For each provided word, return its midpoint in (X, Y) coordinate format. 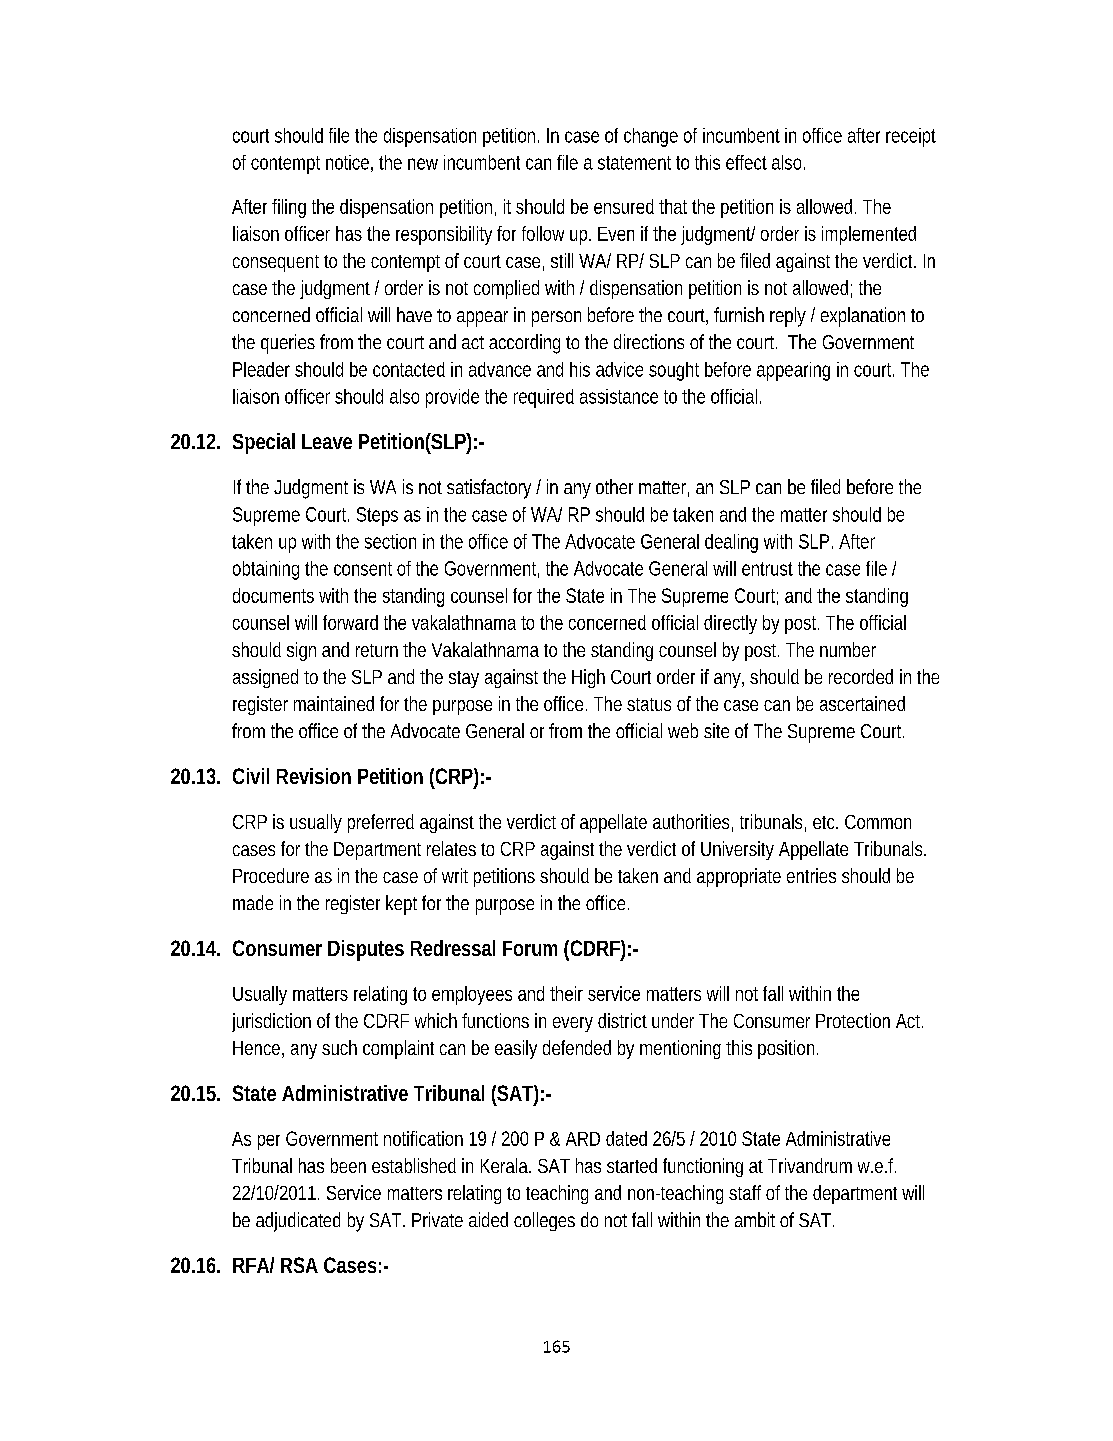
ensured (624, 206)
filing (289, 208)
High (588, 678)
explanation (863, 317)
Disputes (366, 950)
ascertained (862, 703)
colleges (544, 1221)
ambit (755, 1219)
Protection (853, 1020)
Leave (327, 441)
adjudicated (298, 1222)
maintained (334, 703)
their (566, 993)
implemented (869, 235)
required (544, 398)
